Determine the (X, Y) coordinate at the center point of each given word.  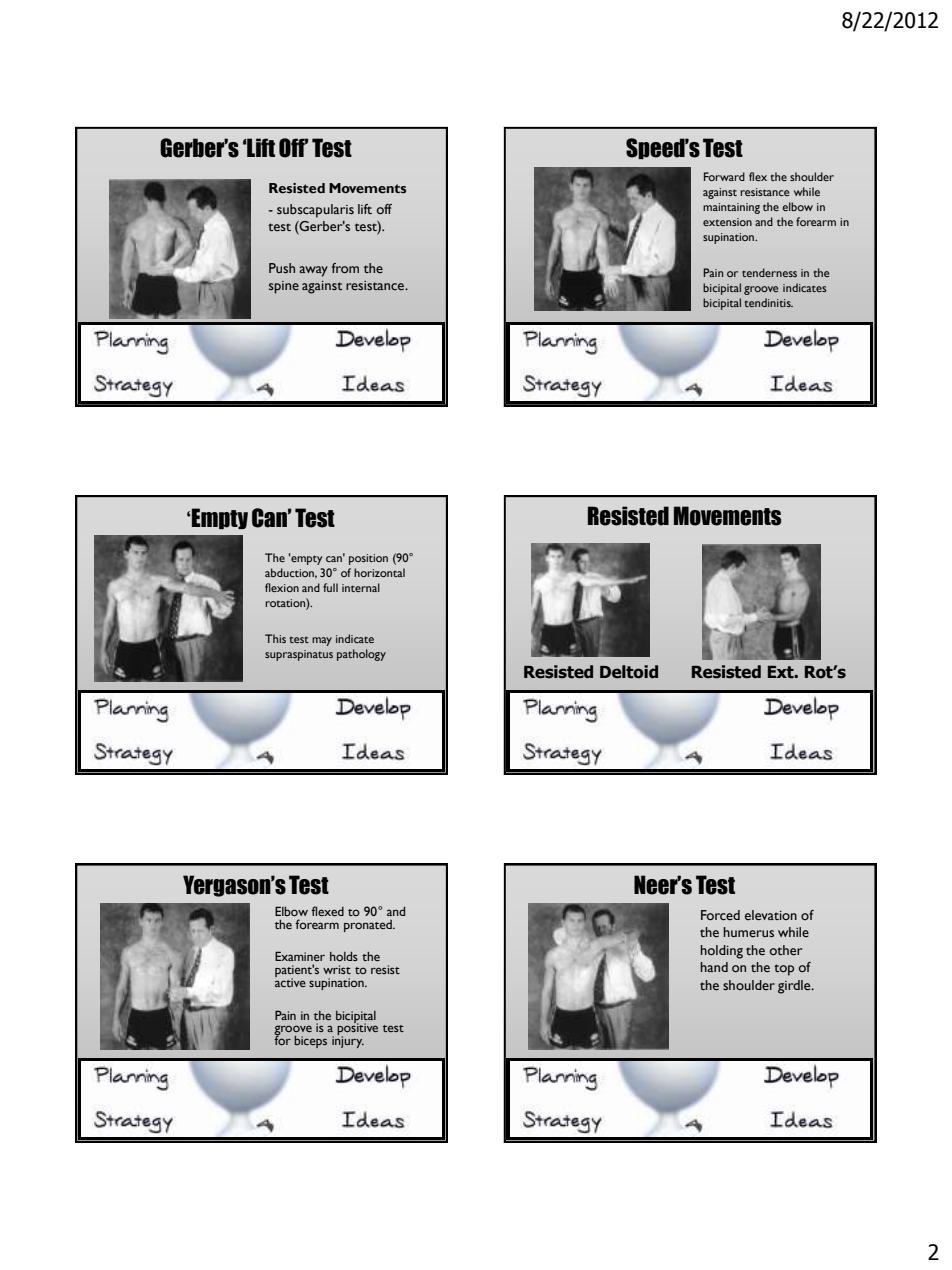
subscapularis (315, 211)
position (368, 559)
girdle (795, 987)
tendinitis (768, 302)
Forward (724, 176)
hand (714, 967)
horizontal (379, 572)
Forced (720, 915)
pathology (361, 655)
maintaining (731, 208)
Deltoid (629, 672)
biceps (310, 1042)
